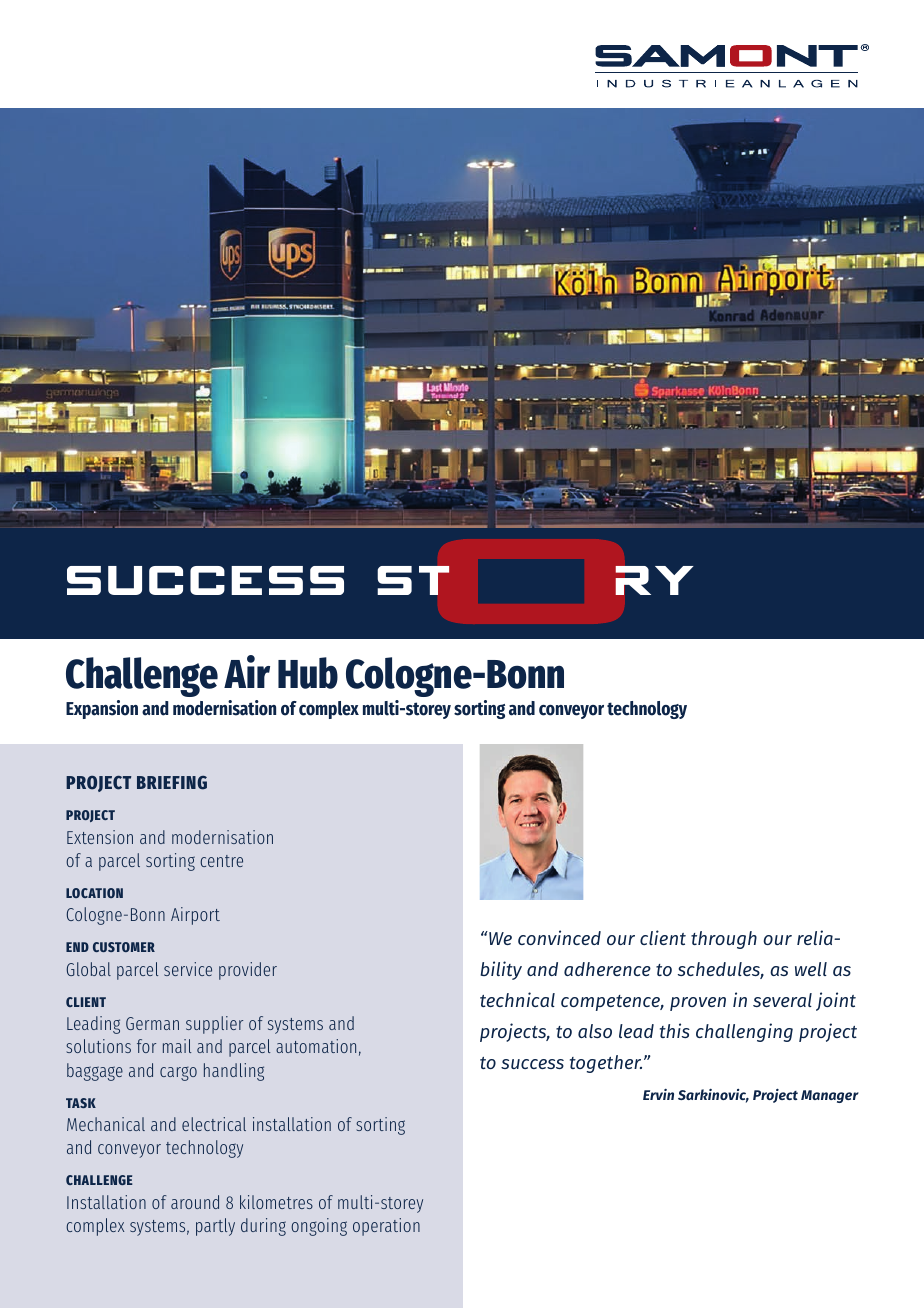 The image size is (924, 1308). Describe the element at coordinates (830, 1096) in the document. I see `Manager` at that location.
